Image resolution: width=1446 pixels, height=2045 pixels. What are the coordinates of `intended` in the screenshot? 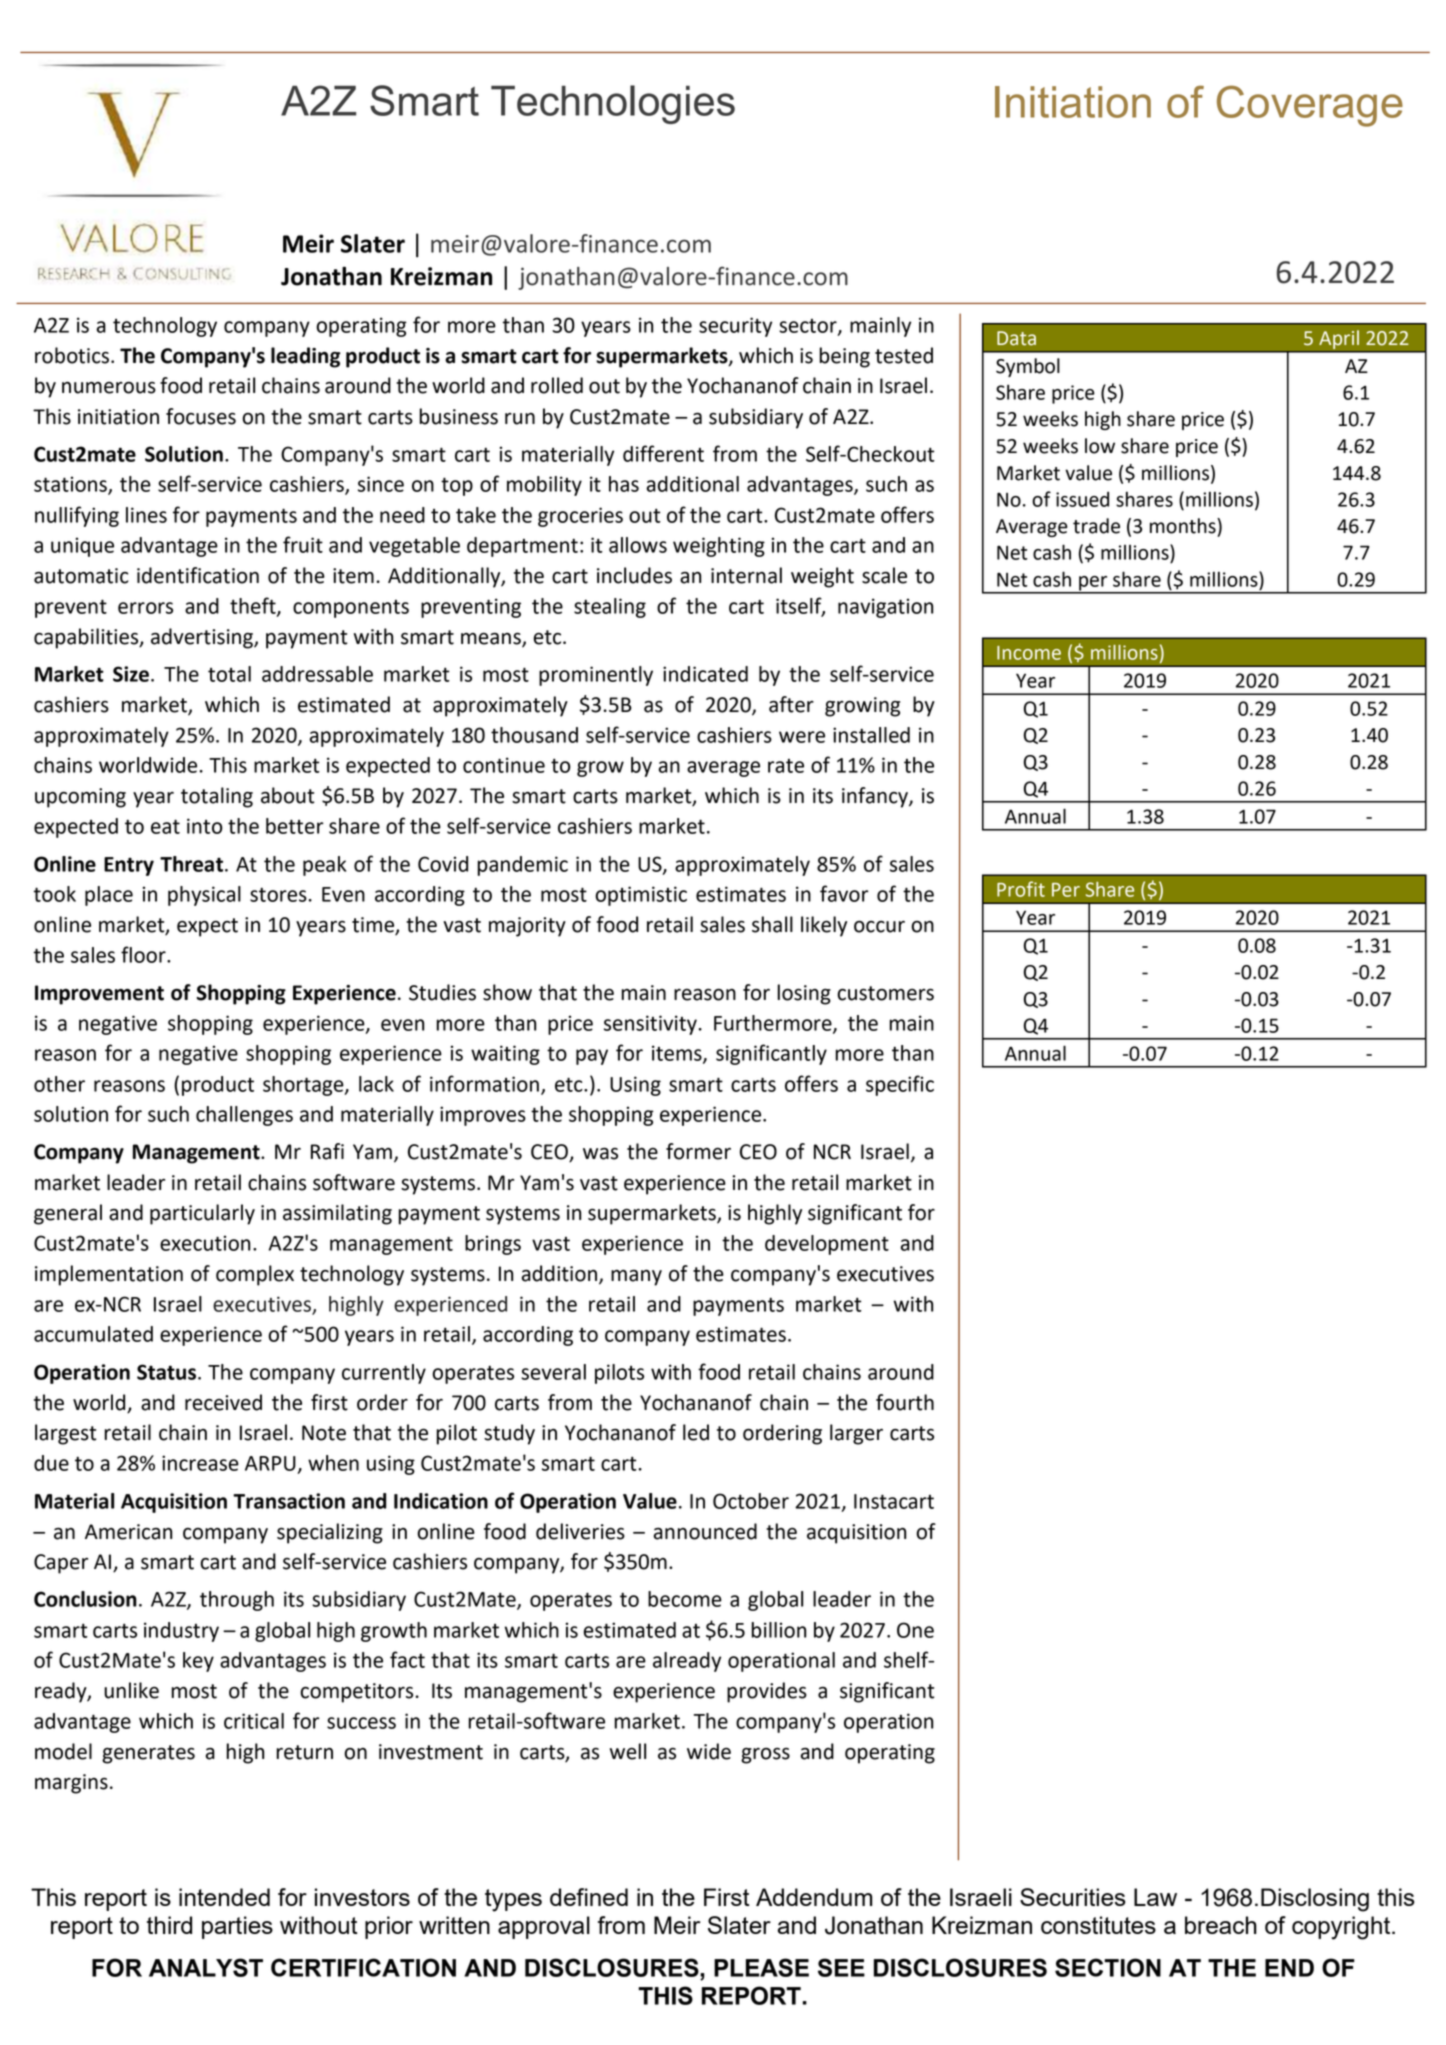 It's located at (224, 1897).
